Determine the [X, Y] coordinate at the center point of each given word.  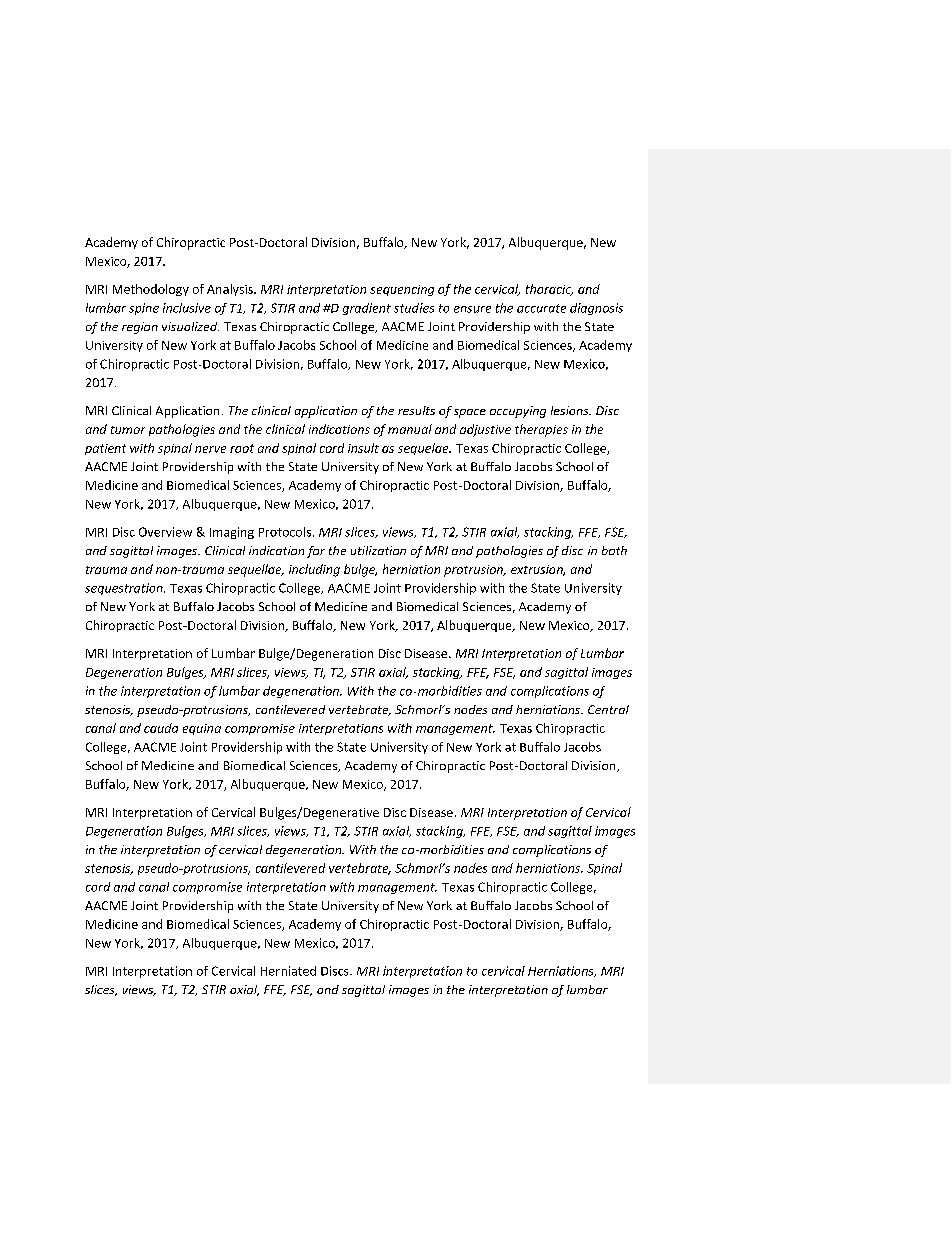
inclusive [187, 308]
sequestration [125, 589]
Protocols [285, 532]
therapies [541, 430]
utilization [378, 550]
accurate [541, 308]
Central [608, 709]
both [614, 550]
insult [363, 448]
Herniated [288, 971]
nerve [210, 449]
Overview [165, 532]
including [314, 570]
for [316, 552]
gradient [367, 309]
